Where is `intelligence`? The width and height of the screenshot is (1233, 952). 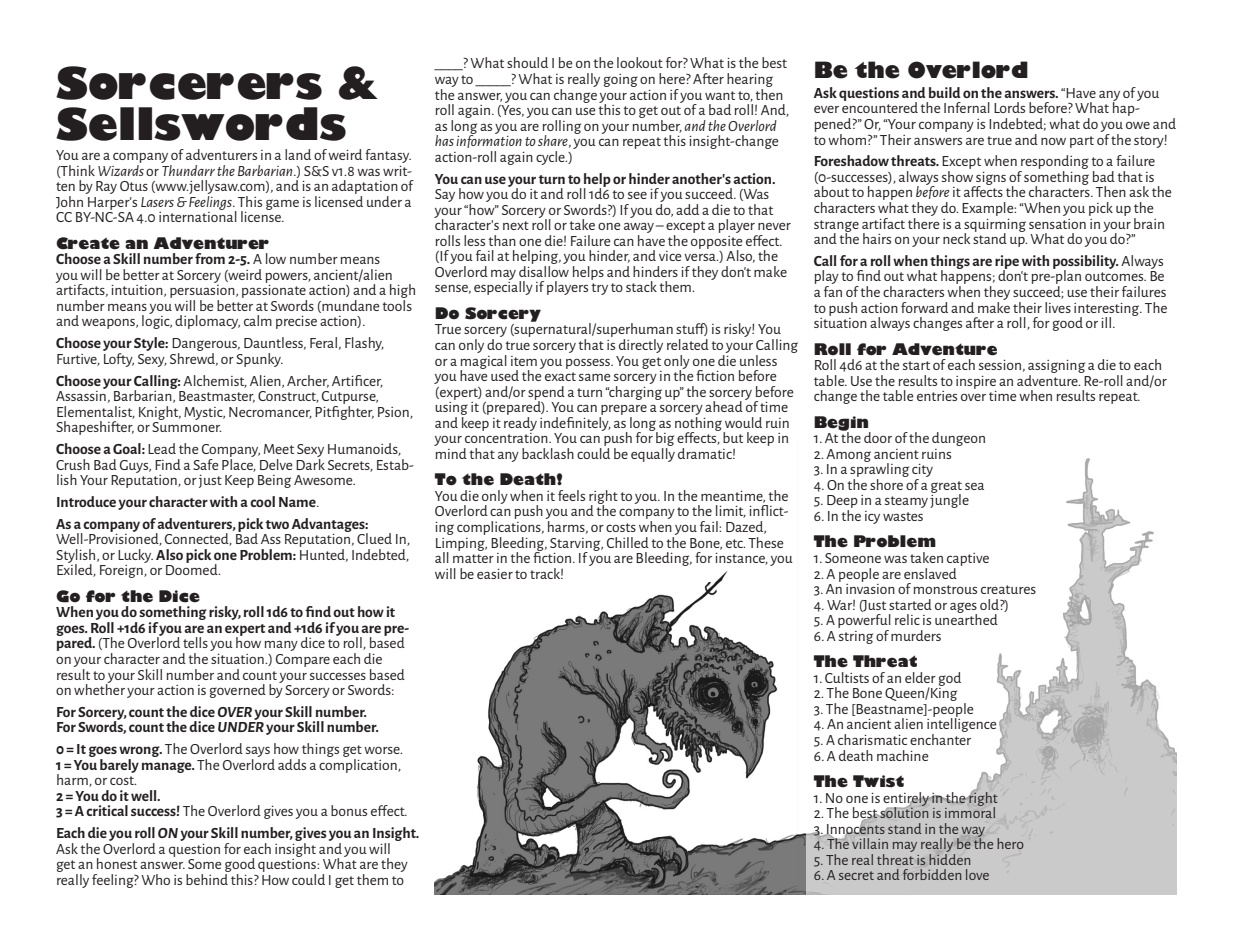
intelligence is located at coordinates (962, 725).
